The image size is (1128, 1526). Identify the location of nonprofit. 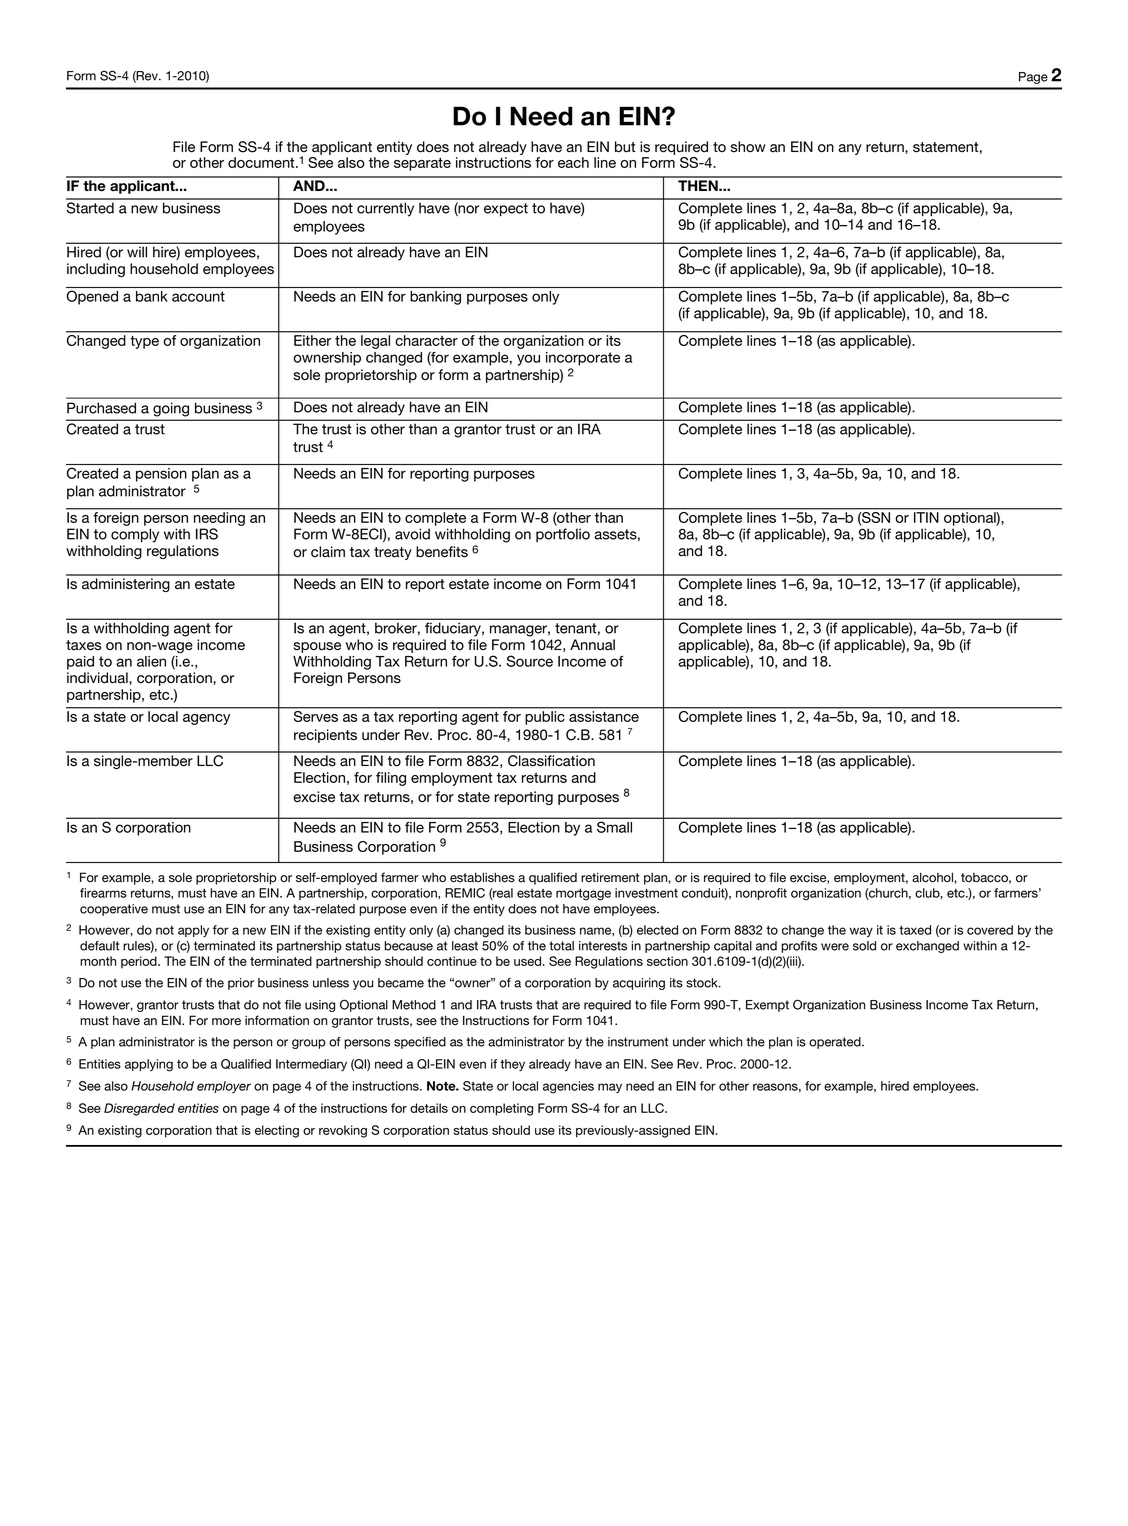
(761, 894).
